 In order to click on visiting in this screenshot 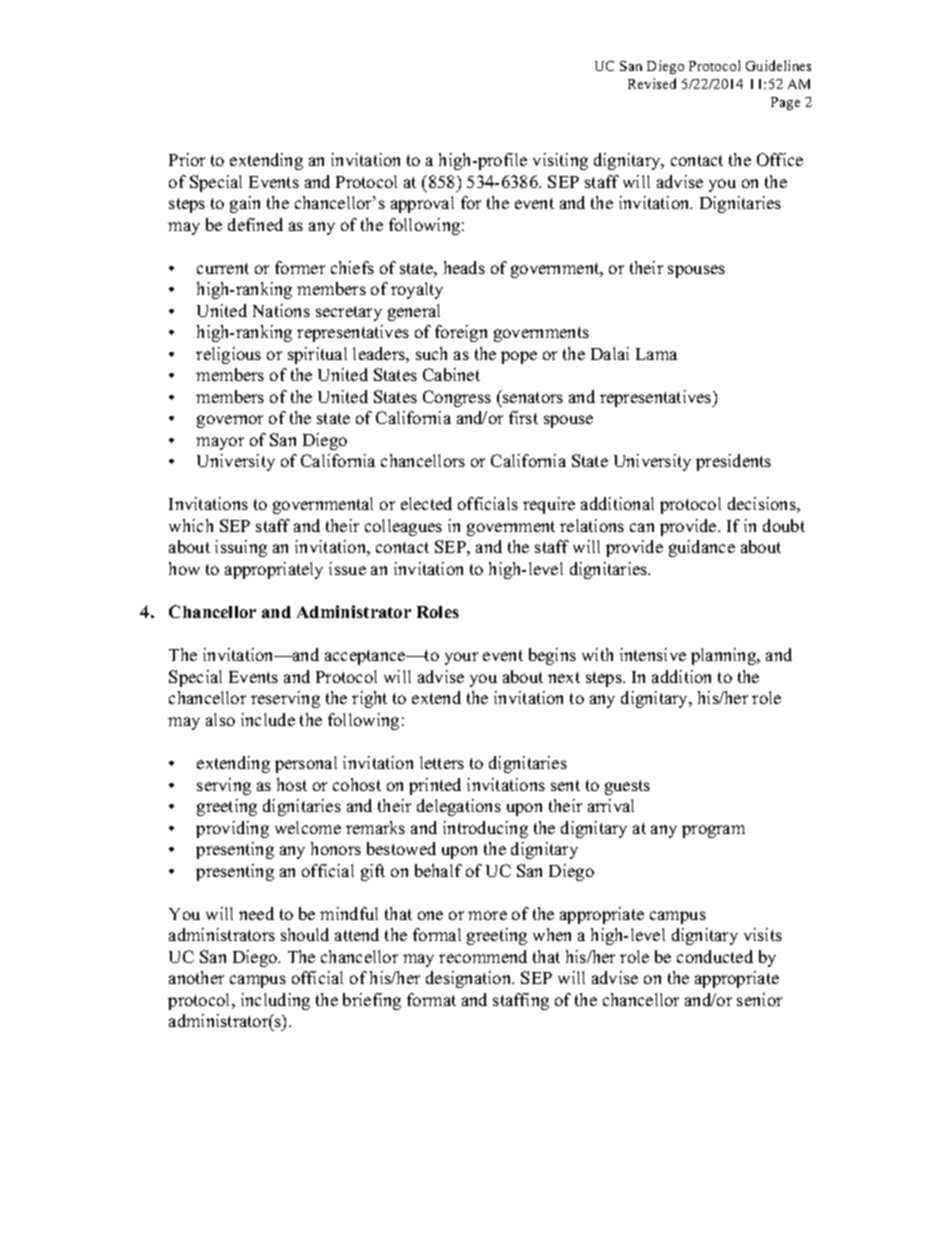, I will do `click(560, 161)`.
